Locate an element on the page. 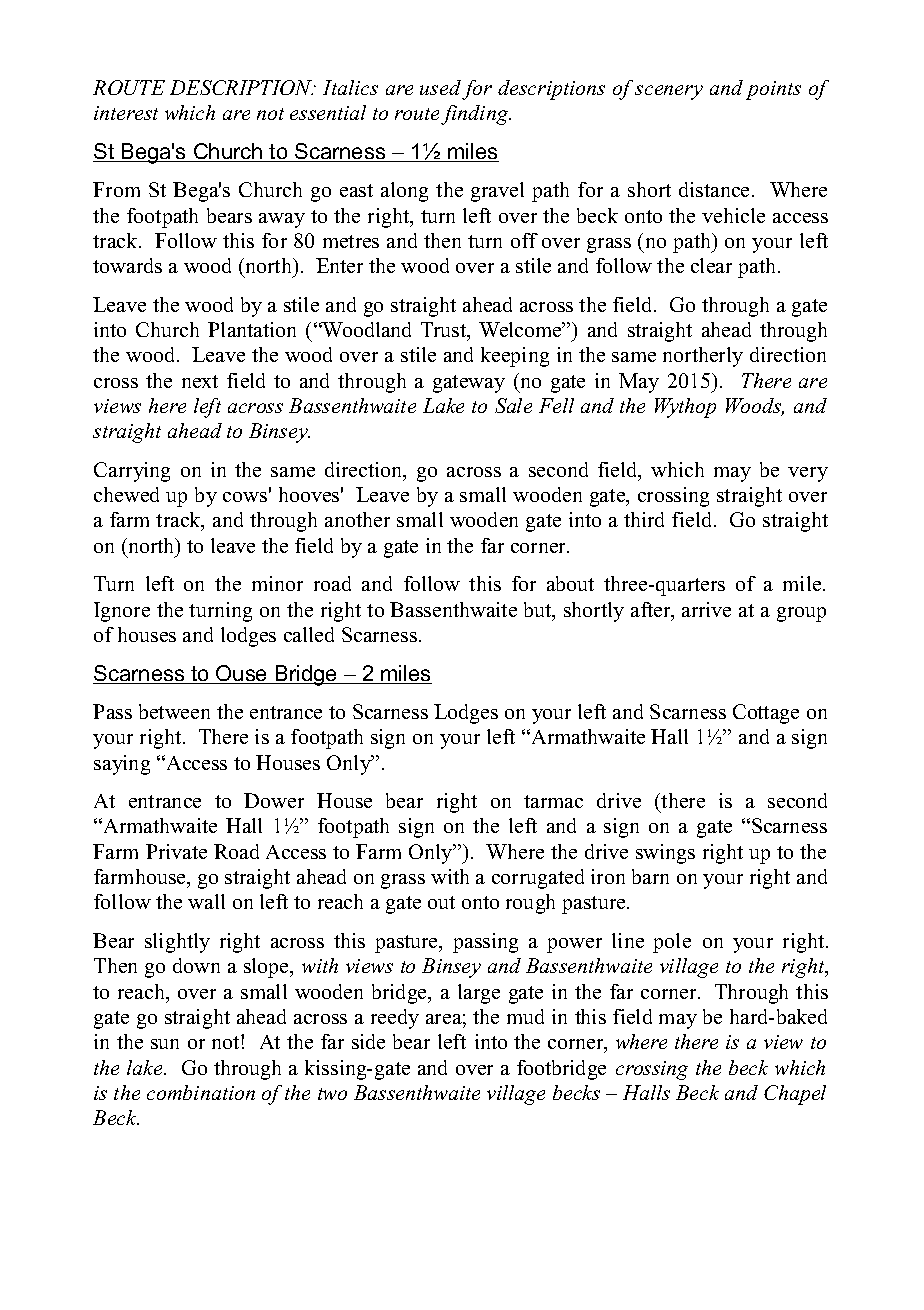 This document has width=924, height=1310. mud is located at coordinates (525, 1016).
